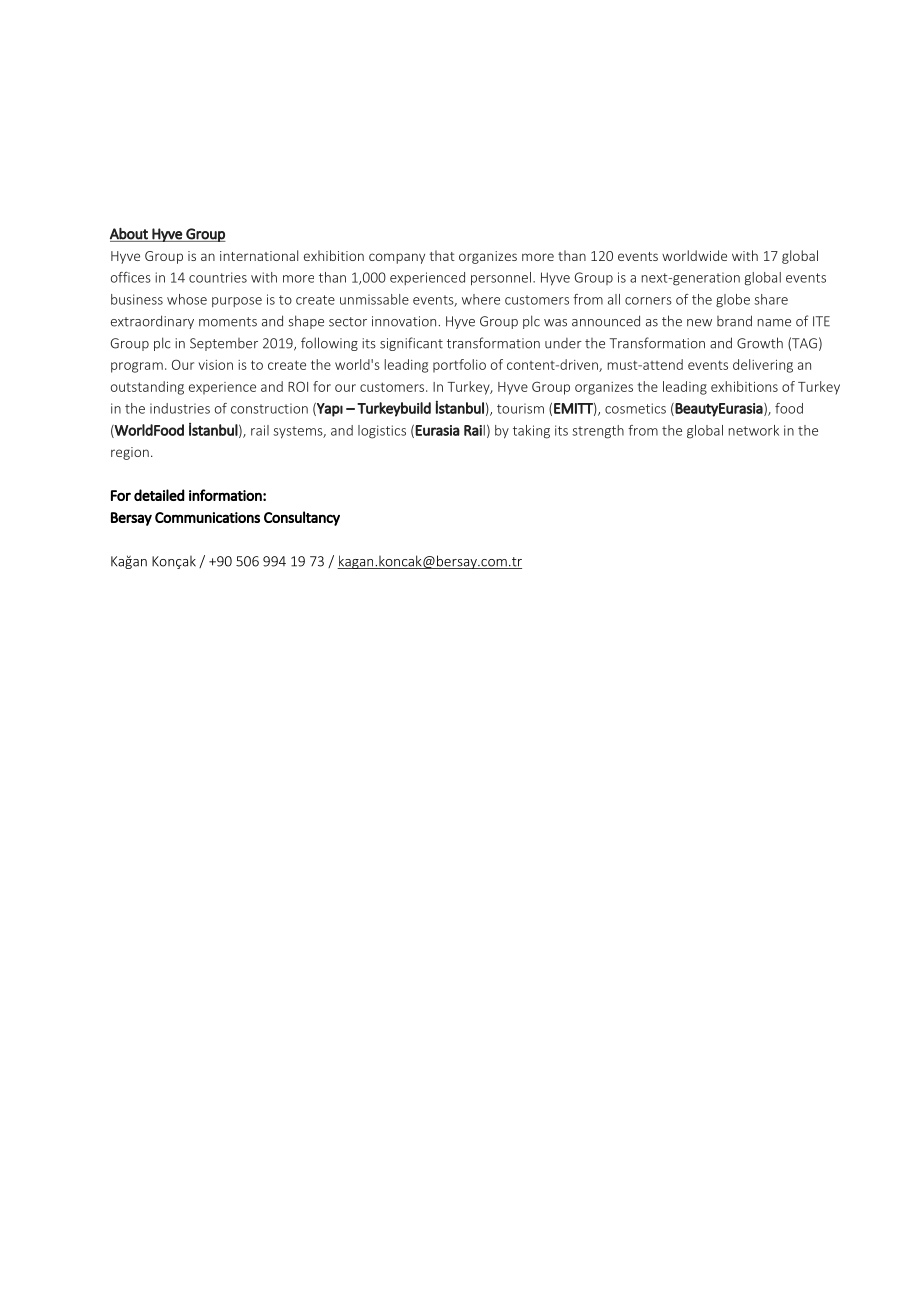  What do you see at coordinates (259, 255) in the screenshot?
I see `international` at bounding box center [259, 255].
